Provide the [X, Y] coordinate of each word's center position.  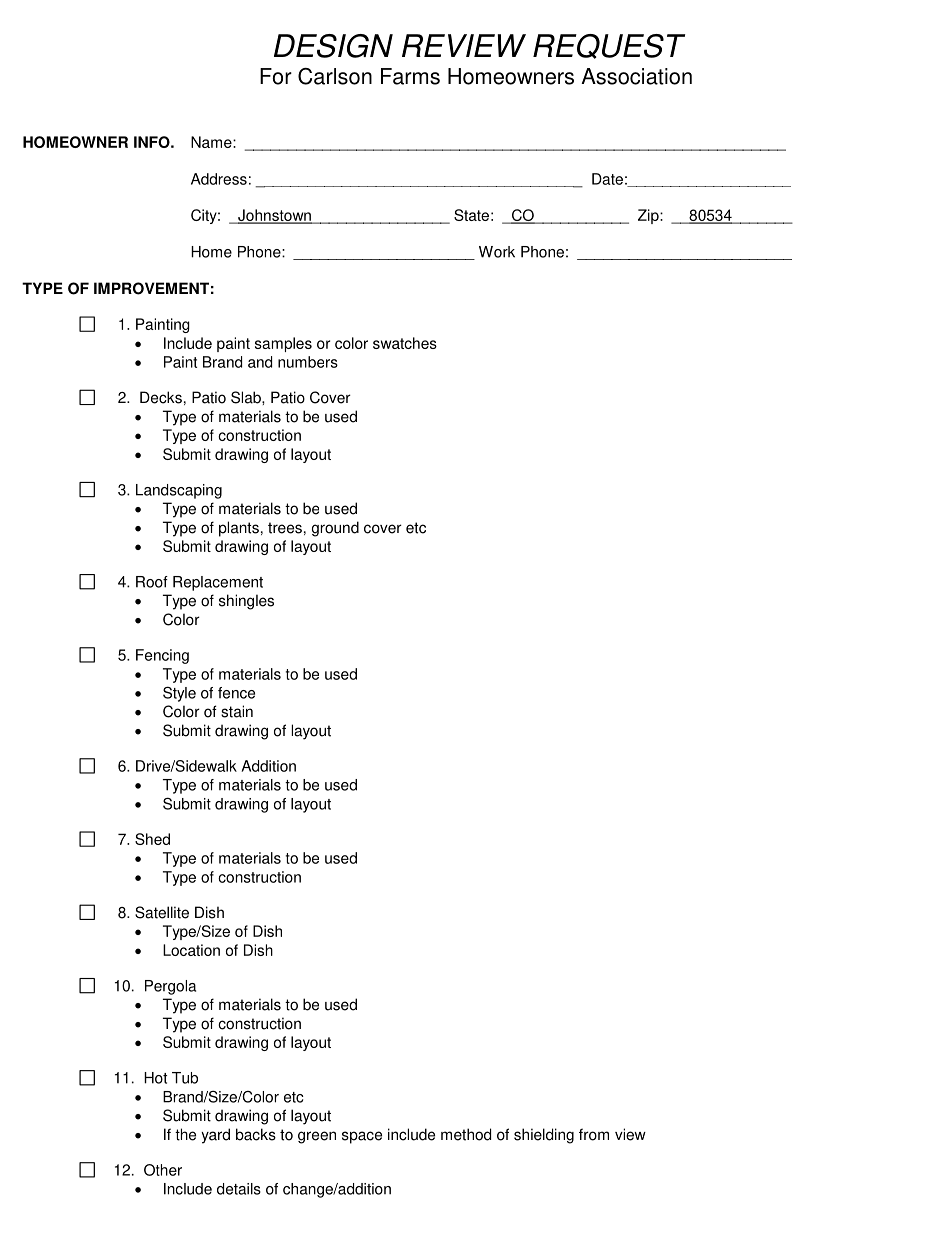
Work [497, 252]
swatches [405, 343]
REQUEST [609, 46]
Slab [247, 397]
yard [215, 1136]
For [276, 76]
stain [237, 711]
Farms [410, 76]
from [594, 1134]
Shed [152, 839]
